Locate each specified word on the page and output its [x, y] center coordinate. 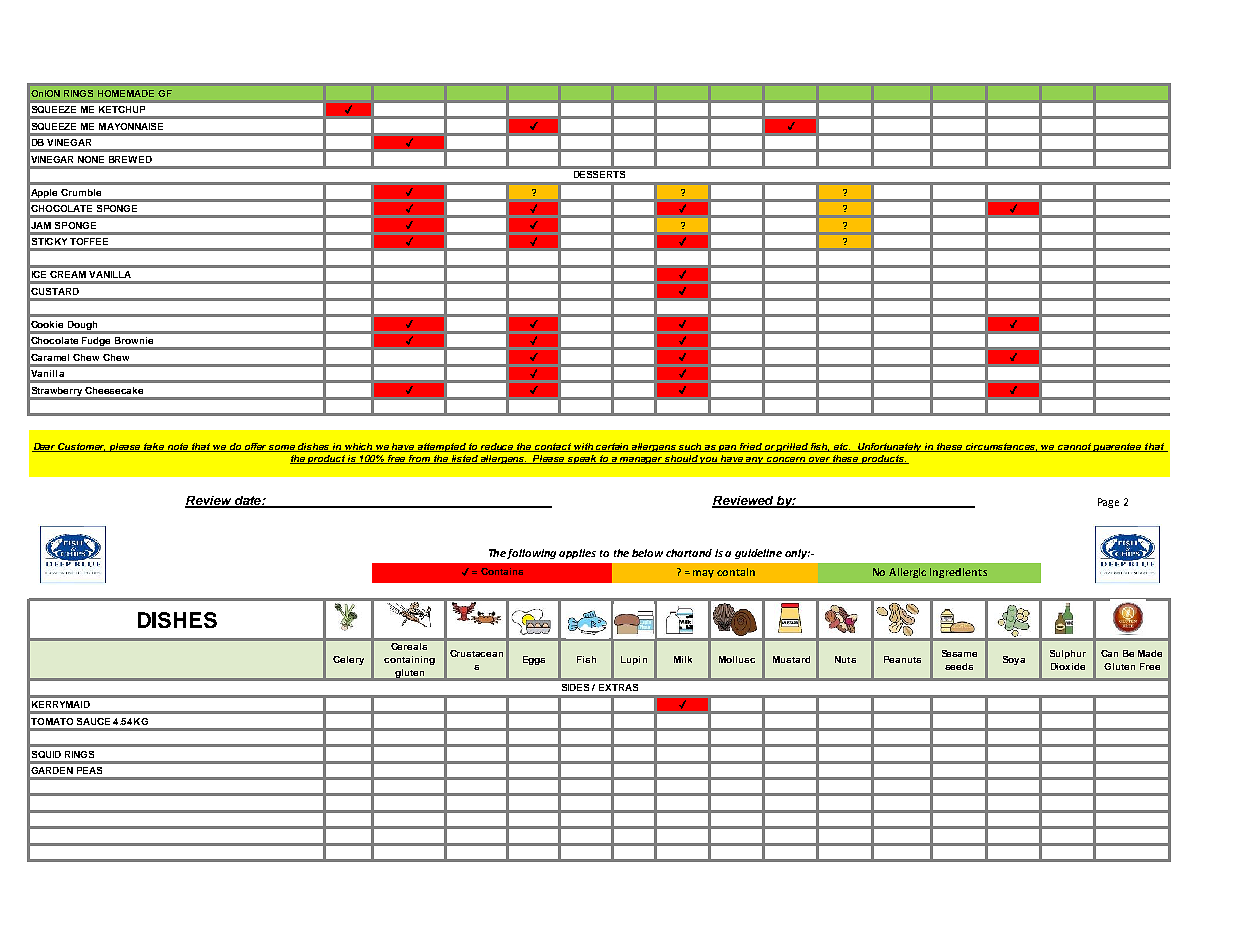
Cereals [409, 646]
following [533, 554]
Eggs [534, 660]
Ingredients [958, 573]
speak [582, 459]
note [178, 447]
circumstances [1002, 447]
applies [577, 554]
